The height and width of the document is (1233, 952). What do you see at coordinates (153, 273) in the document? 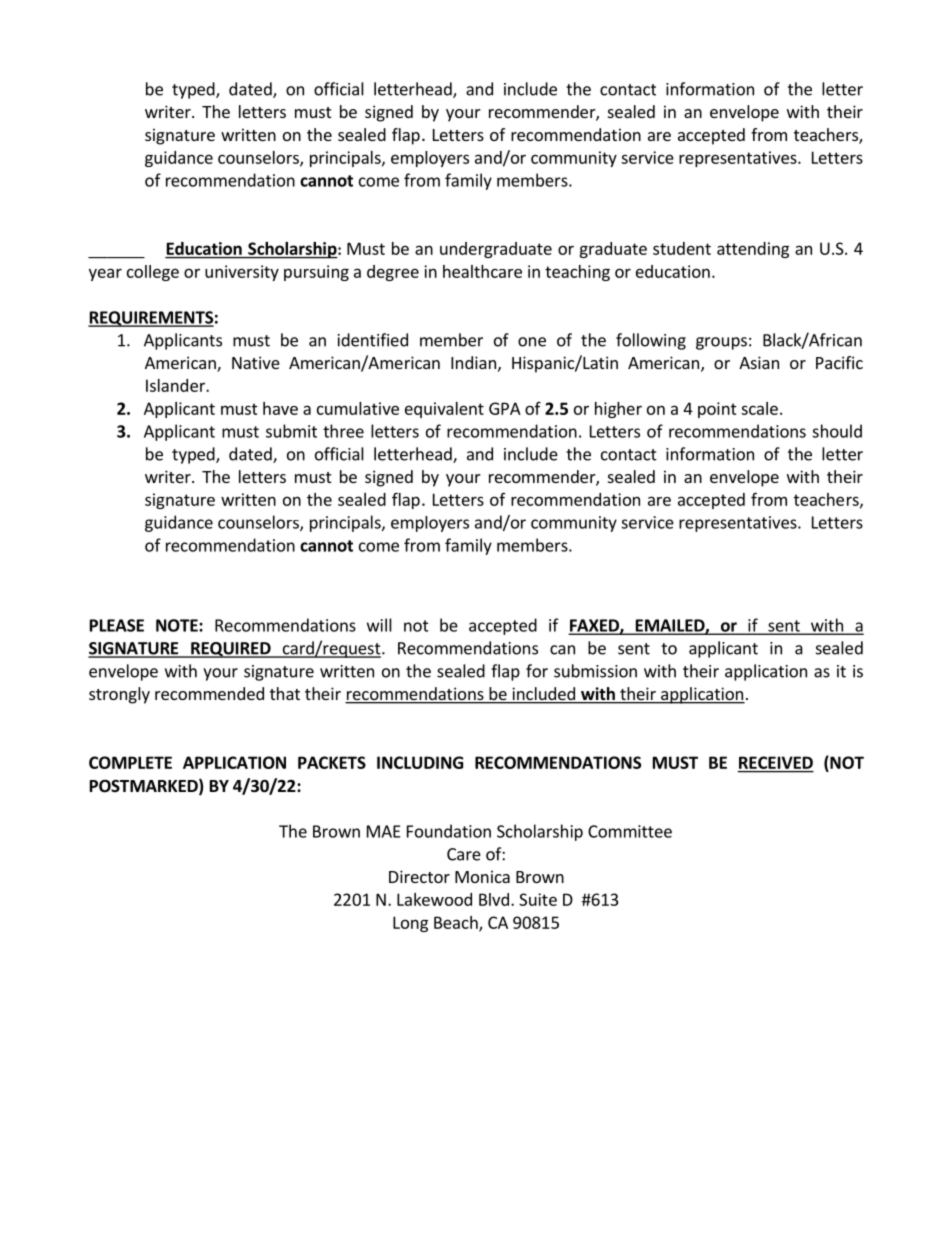
I see `college` at bounding box center [153, 273].
